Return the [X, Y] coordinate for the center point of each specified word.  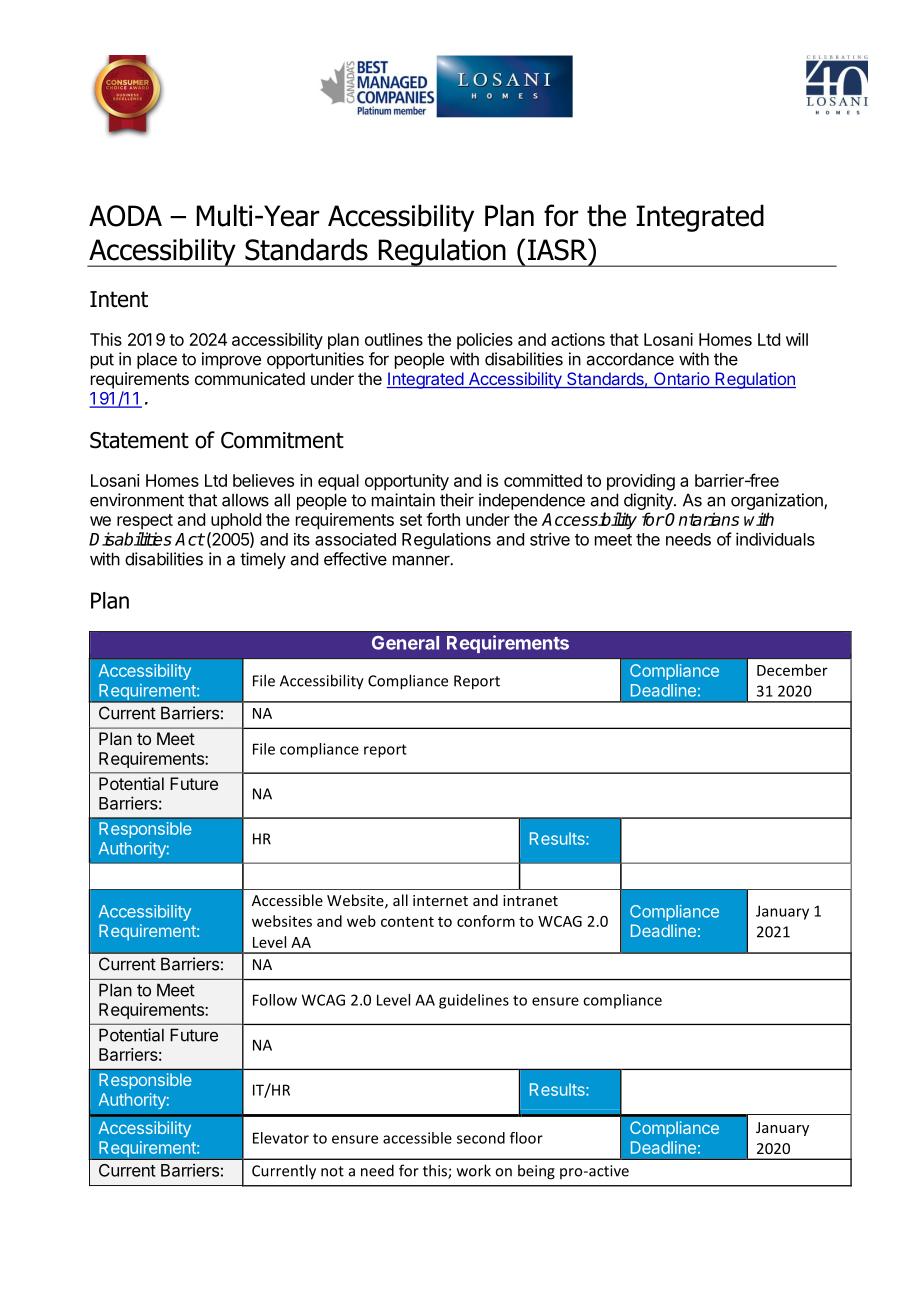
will [797, 339]
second [481, 1138]
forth [443, 519]
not [332, 1171]
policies [485, 341]
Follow [275, 1000]
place [157, 360]
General [405, 643]
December [792, 670]
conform [486, 921]
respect [145, 522]
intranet [530, 900]
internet [440, 900]
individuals [775, 539]
